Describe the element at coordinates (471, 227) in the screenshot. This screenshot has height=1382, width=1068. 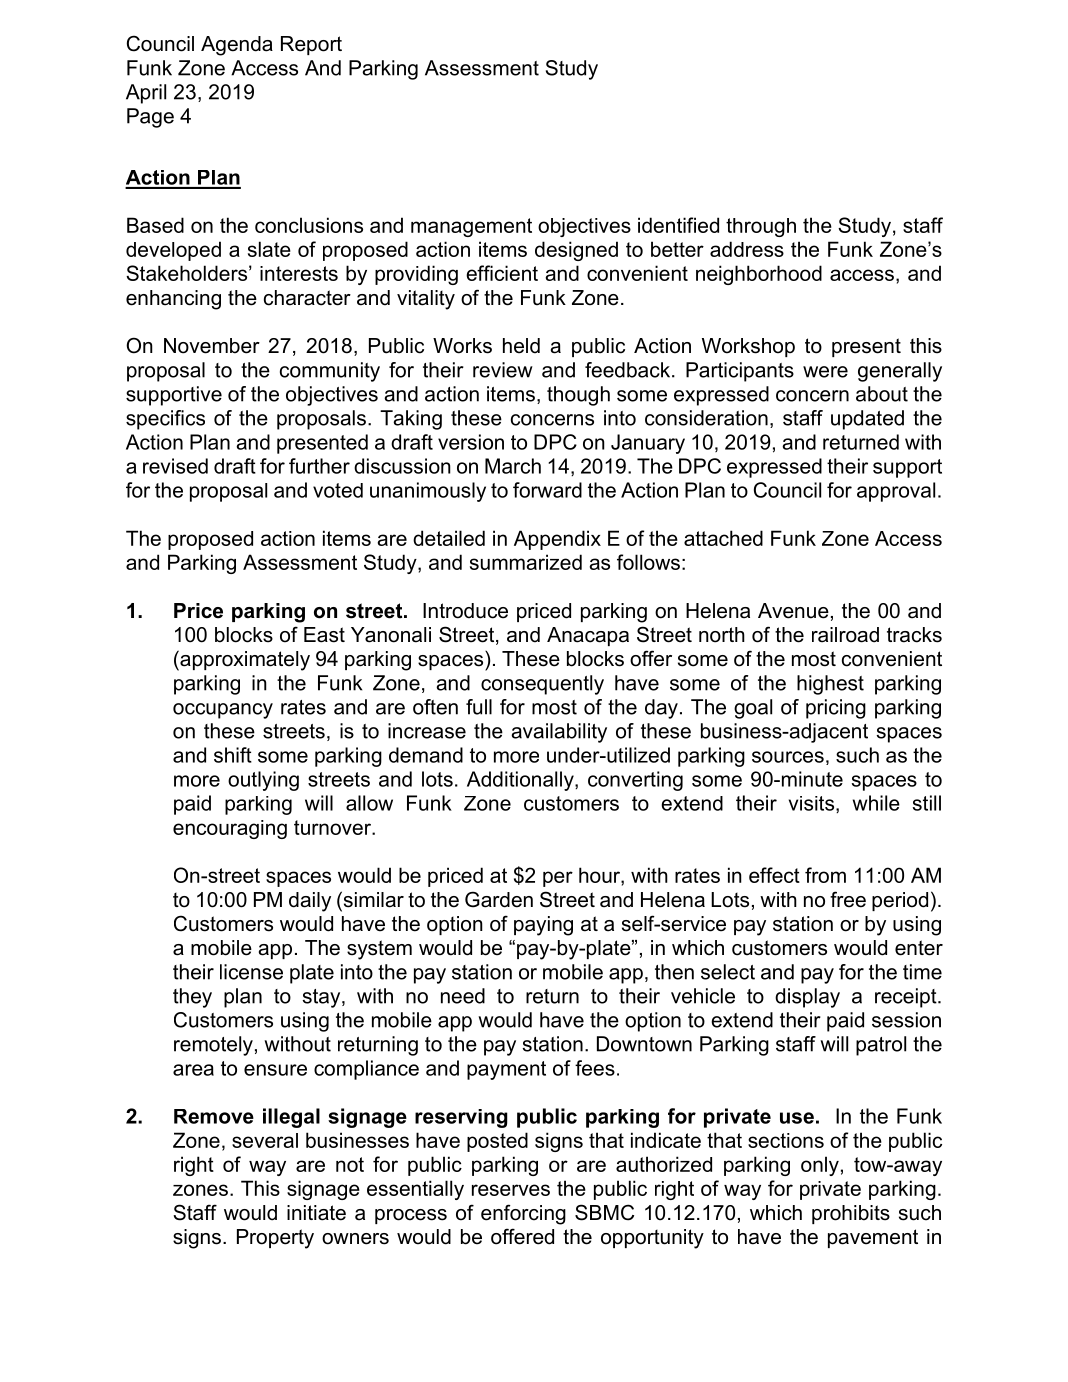
I see `management` at that location.
